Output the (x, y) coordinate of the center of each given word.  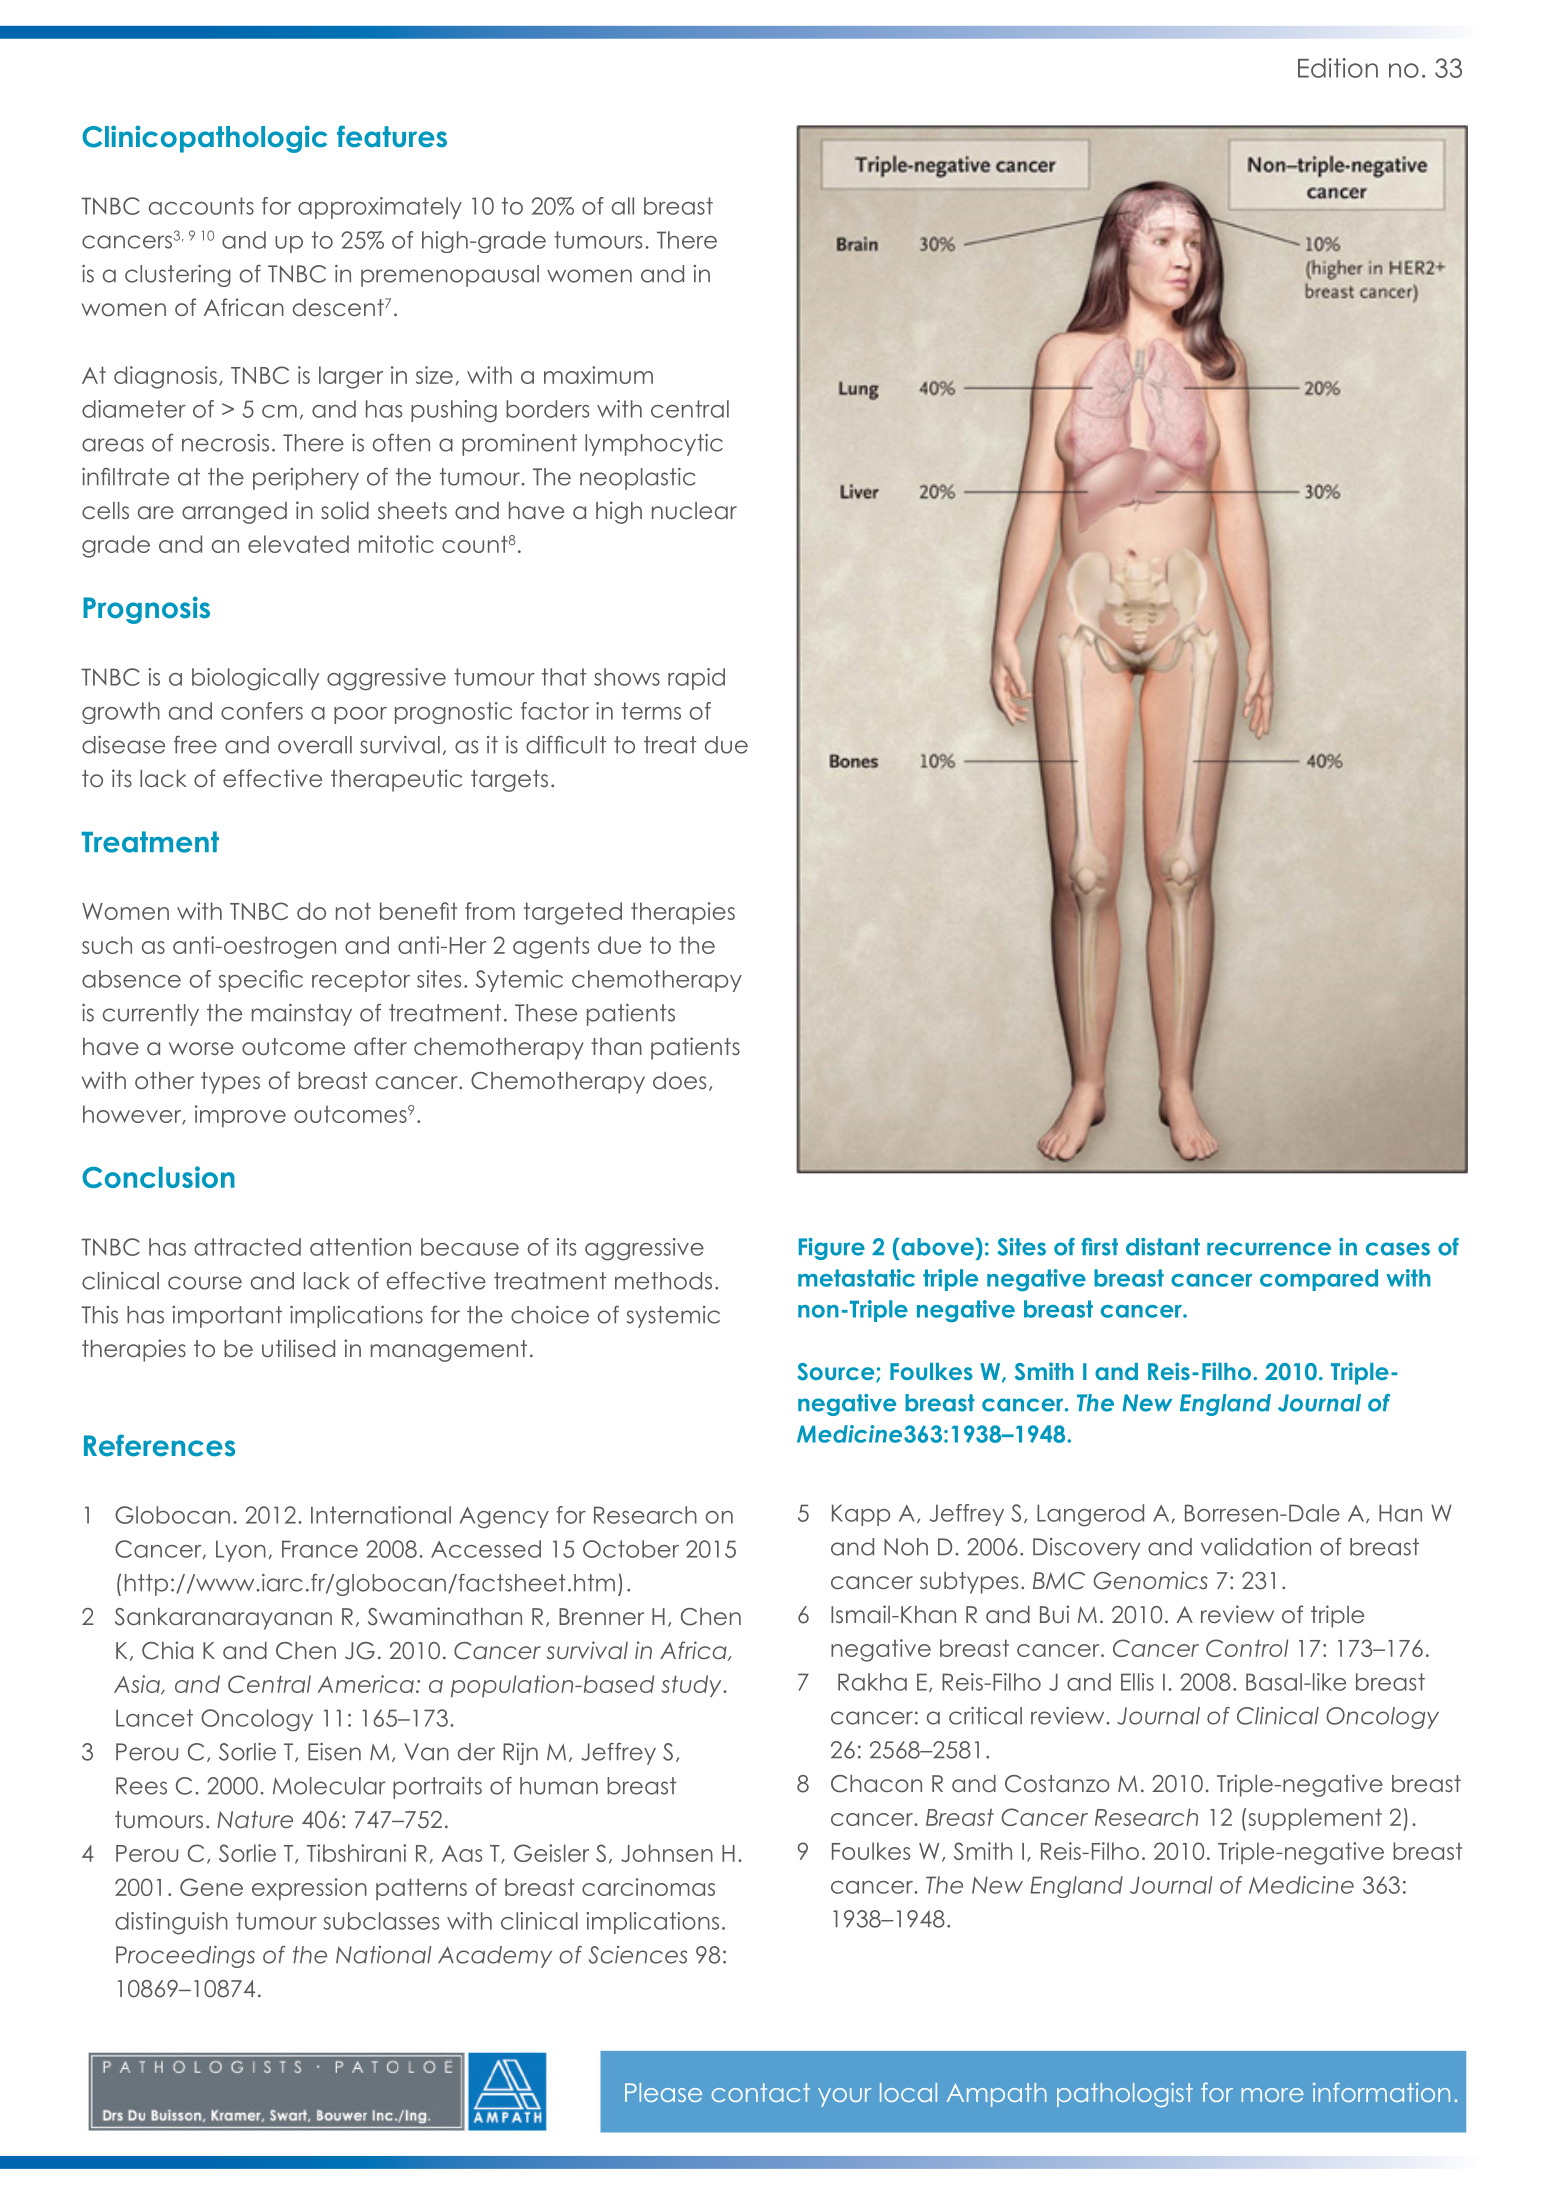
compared (1319, 1280)
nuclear (694, 510)
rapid (696, 679)
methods (663, 1281)
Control (1247, 1648)
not (353, 911)
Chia (167, 1650)
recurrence (1269, 1249)
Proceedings (185, 1957)
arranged (234, 513)
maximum (598, 375)
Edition (1338, 68)
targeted (573, 913)
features (392, 136)
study (693, 1686)
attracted (247, 1247)
